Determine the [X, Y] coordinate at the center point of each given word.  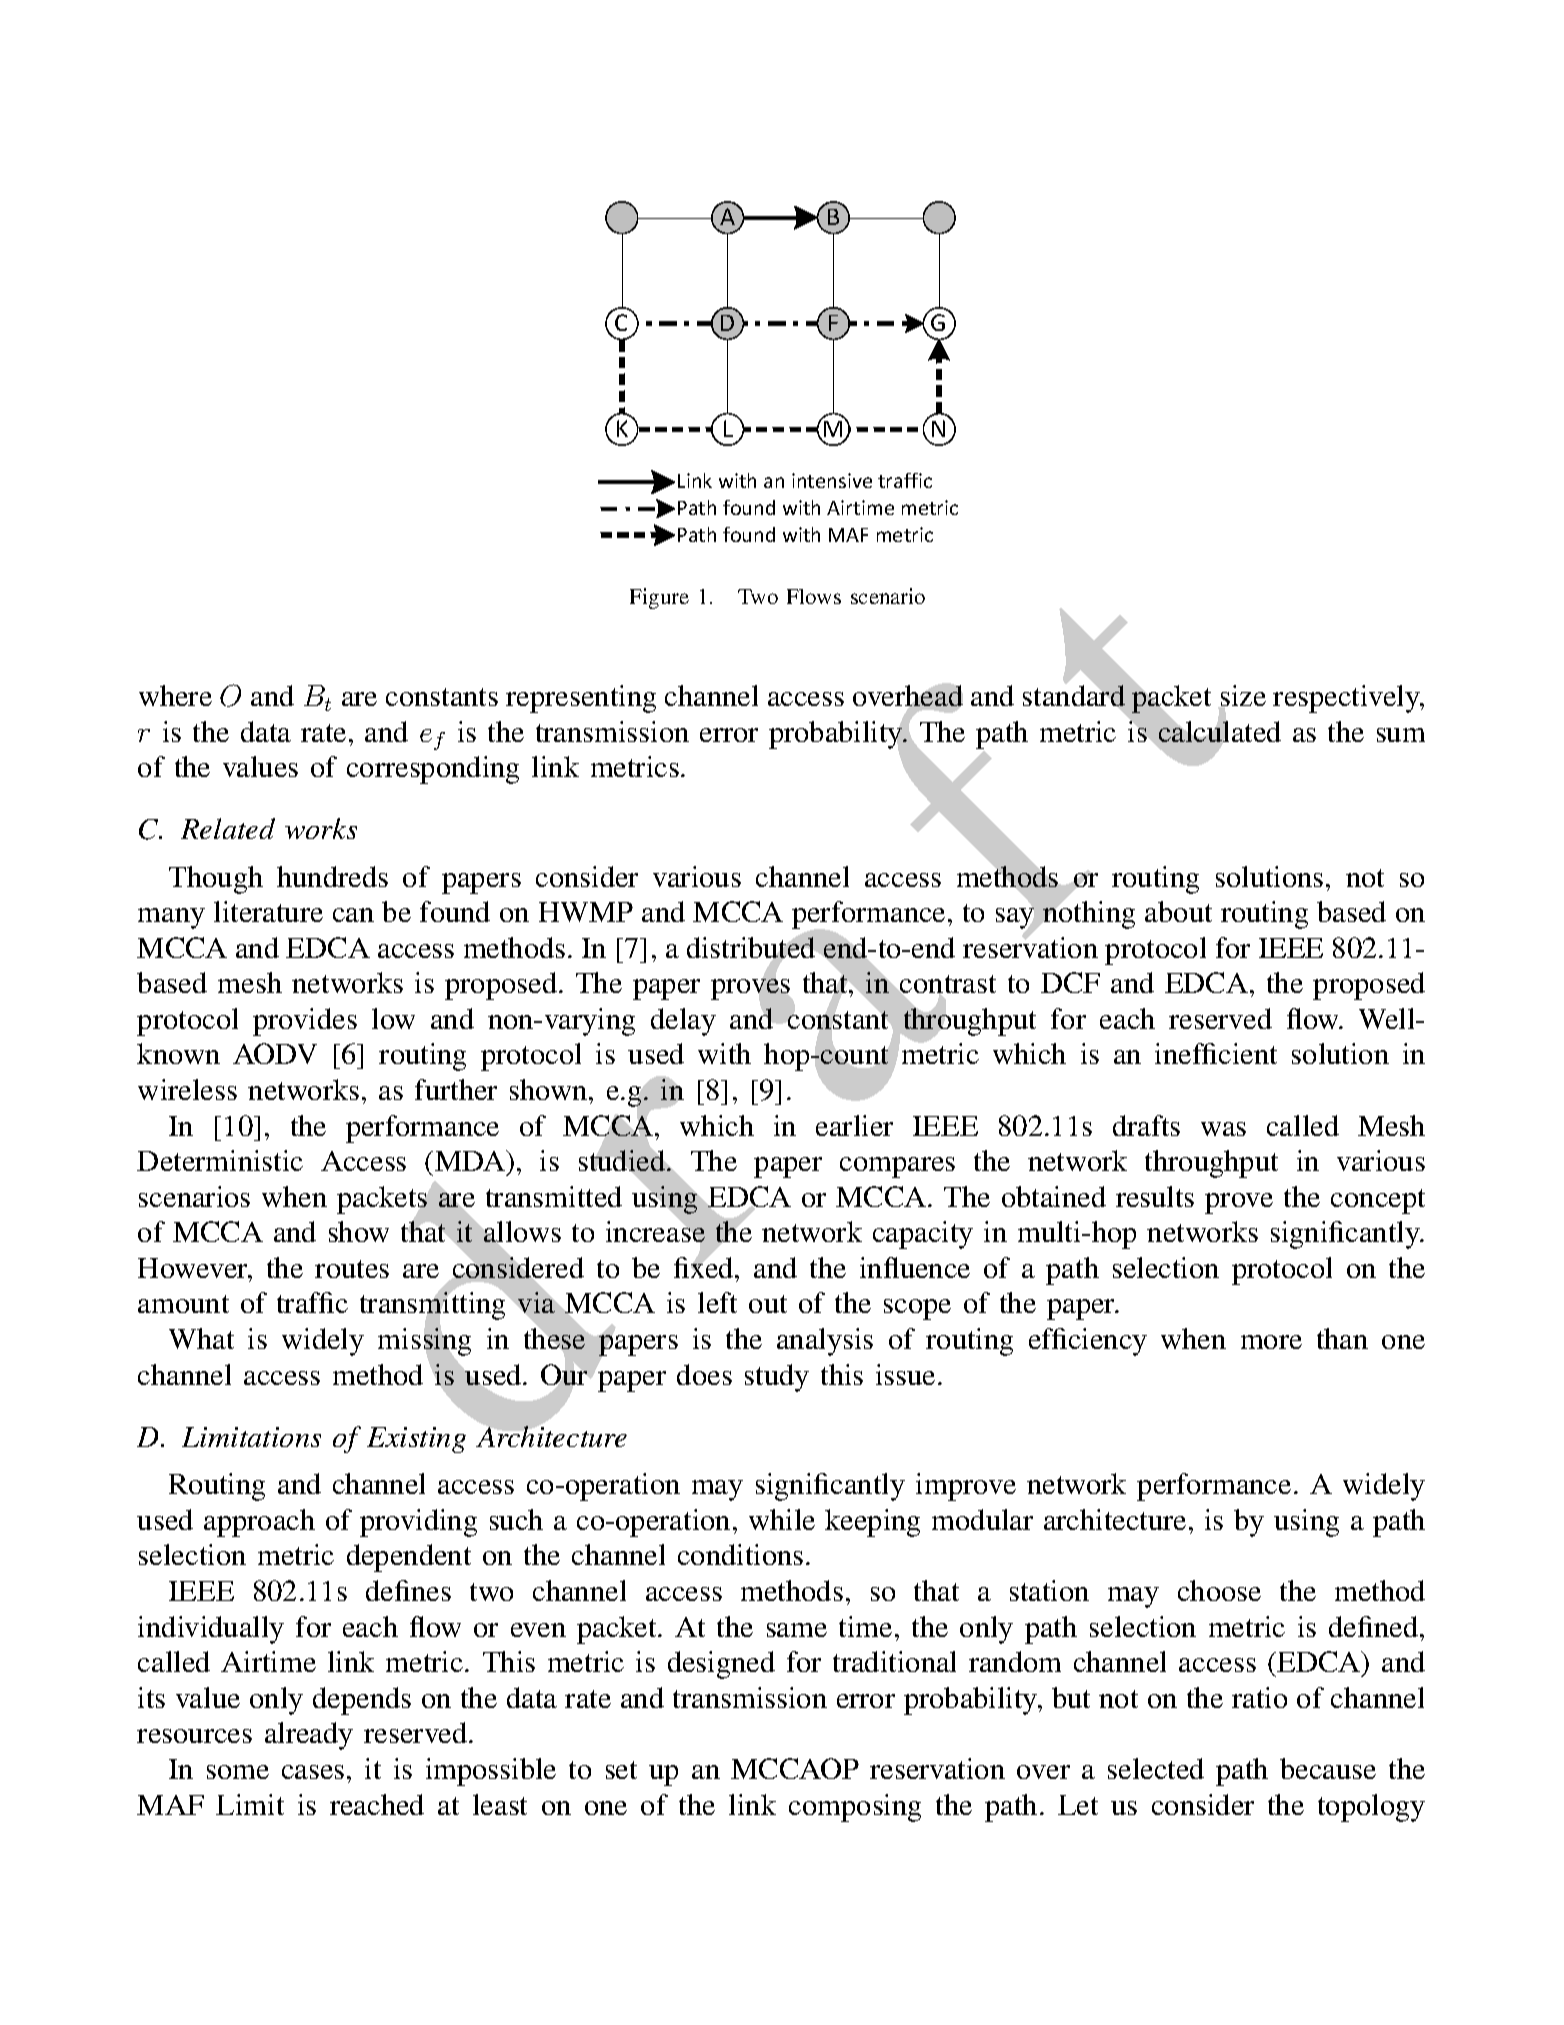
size [1242, 697]
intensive [832, 480]
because [1328, 1768]
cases [313, 1772]
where [175, 695]
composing [855, 1808]
